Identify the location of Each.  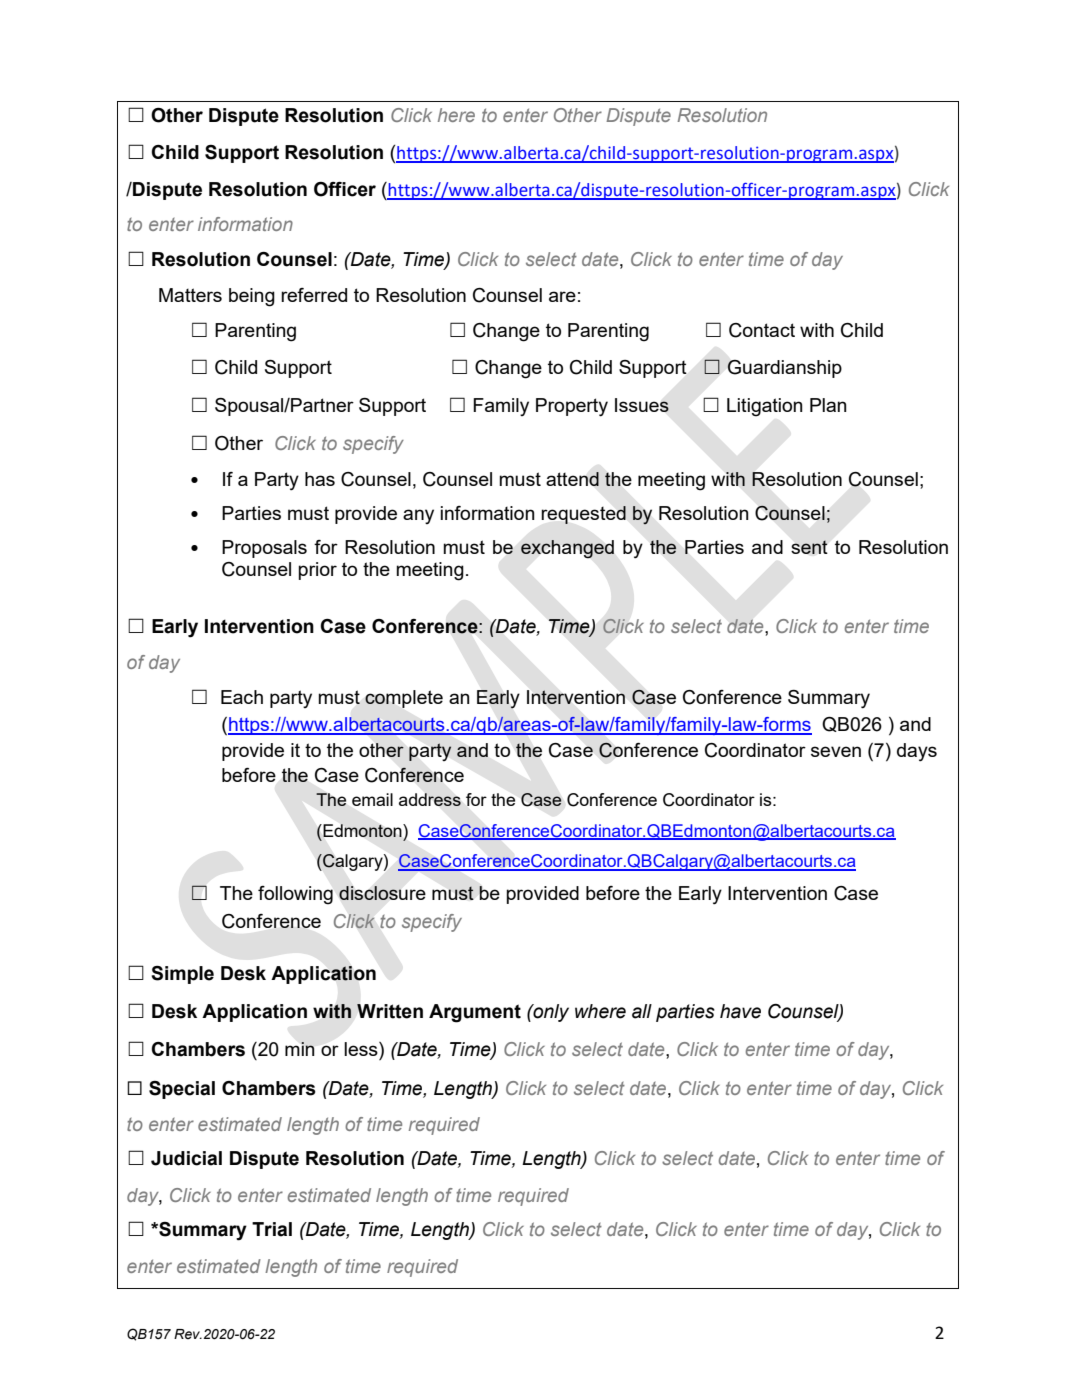
(242, 697).
